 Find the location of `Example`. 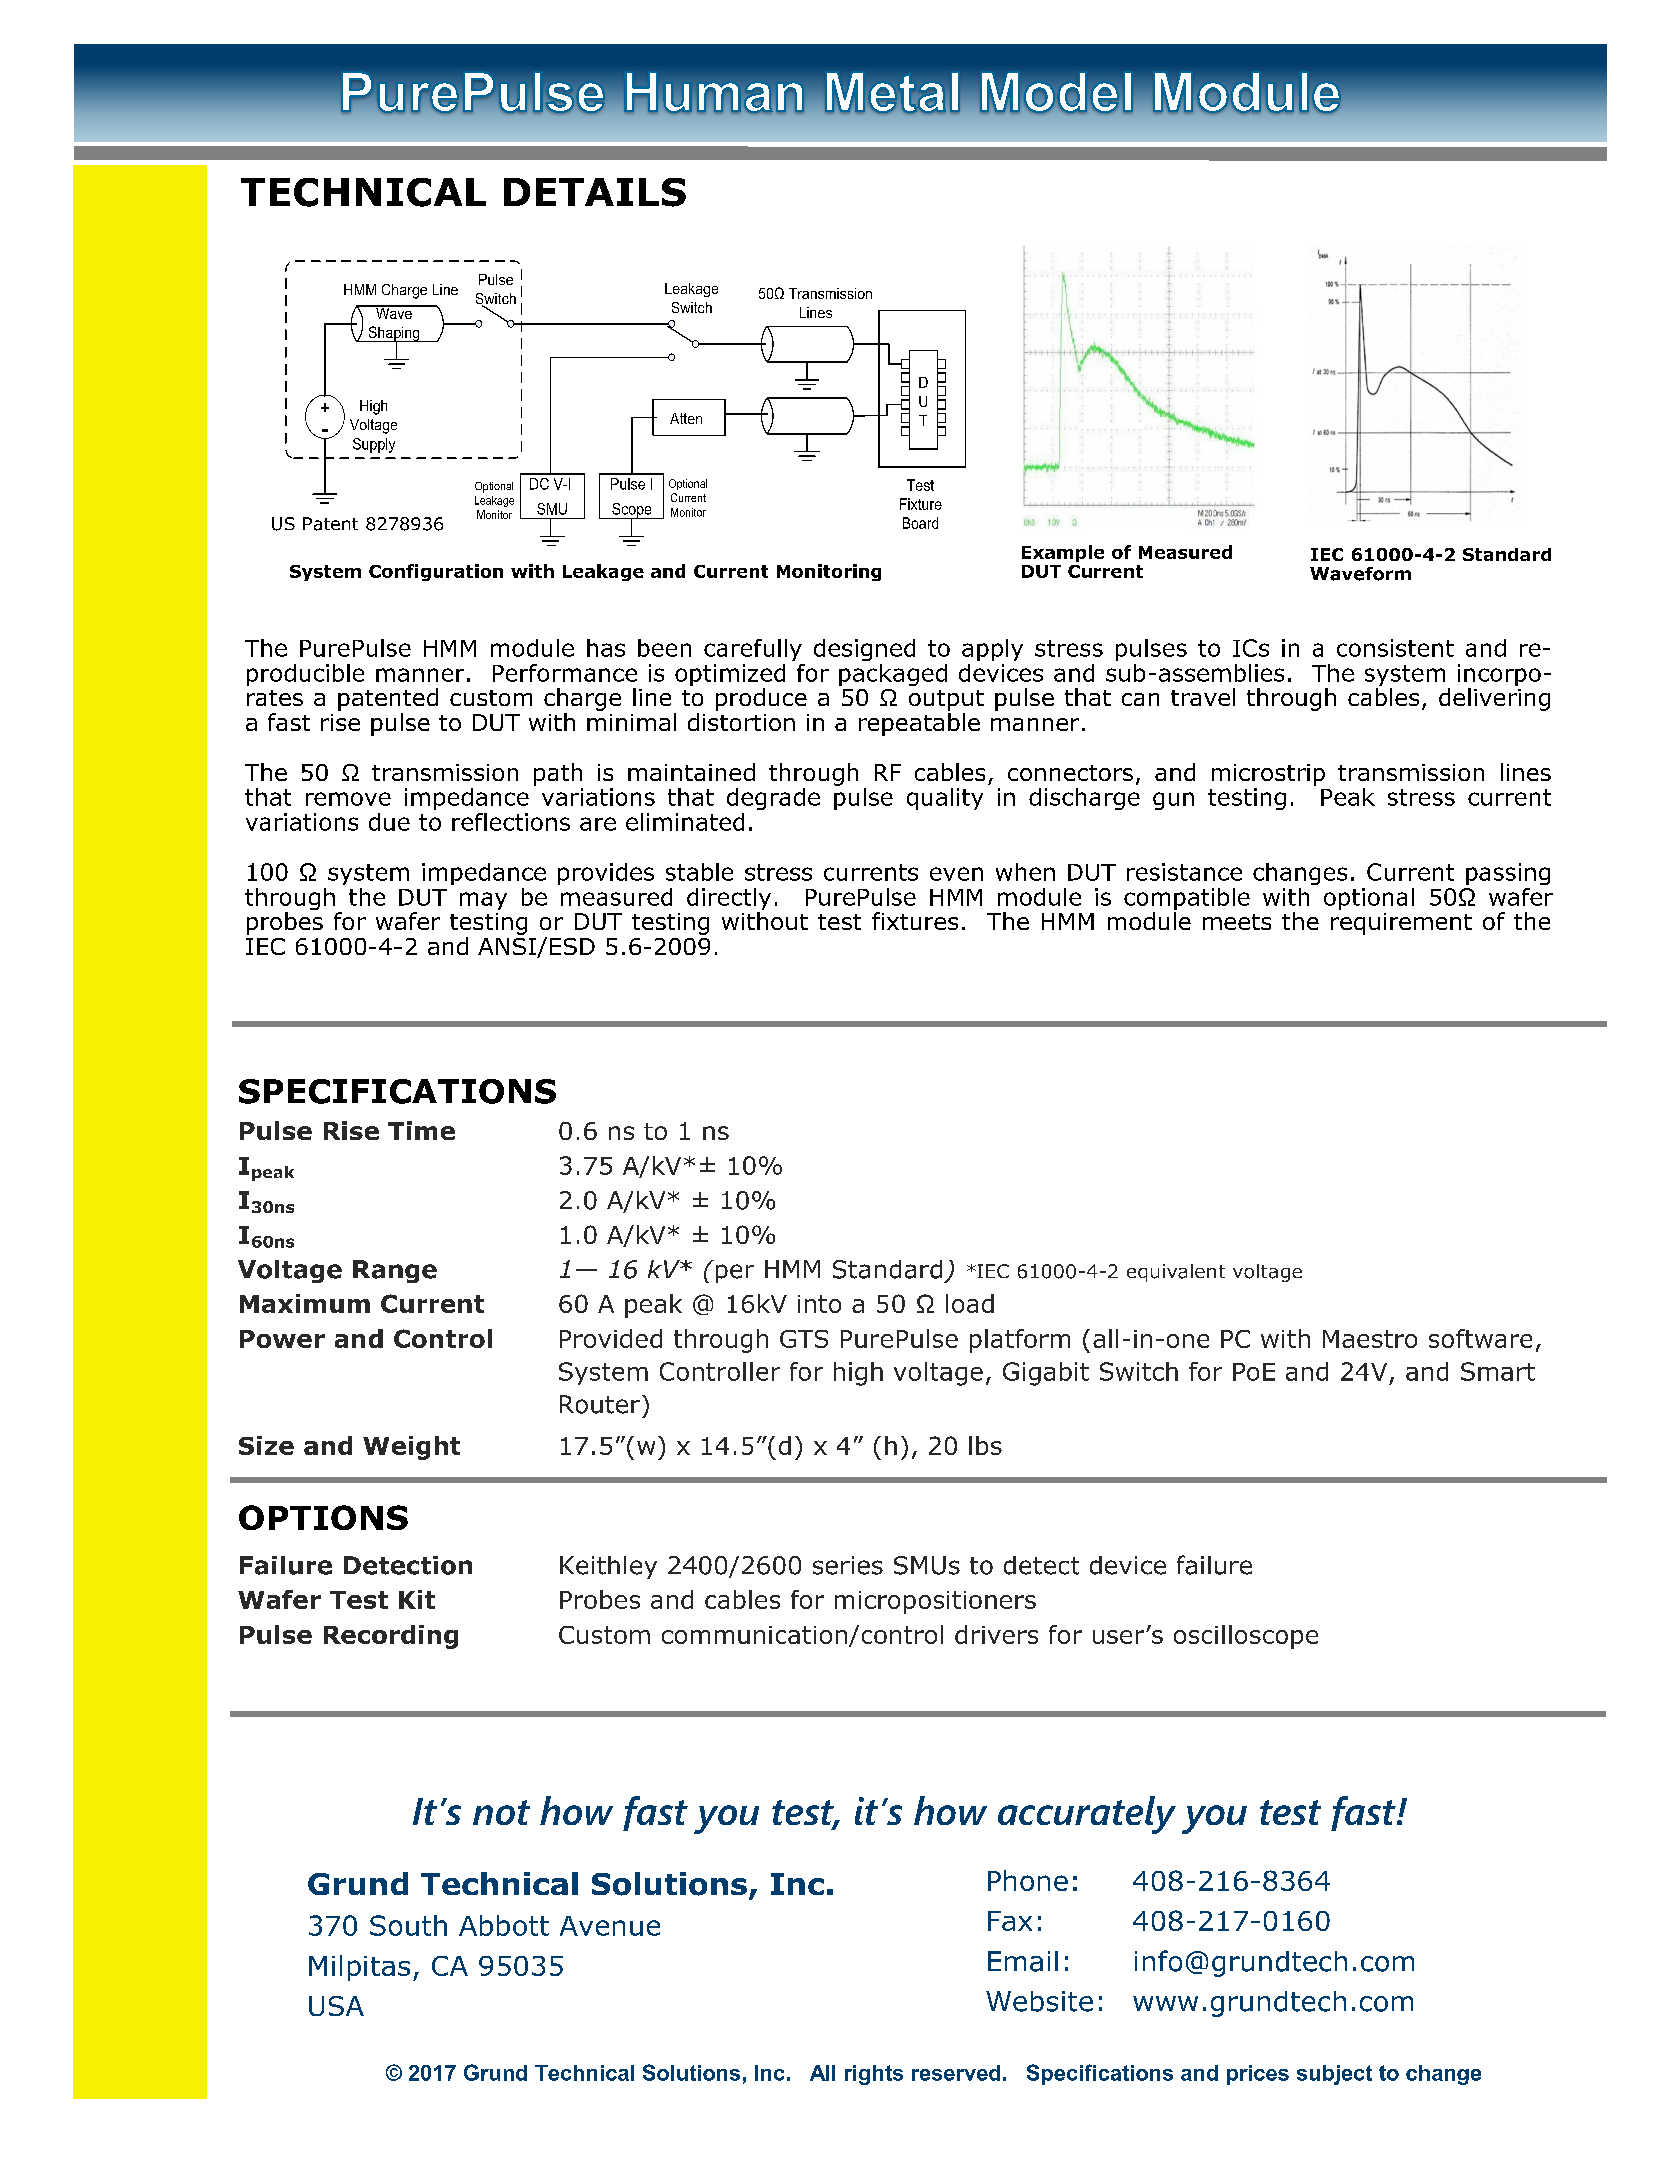

Example is located at coordinates (1063, 553).
